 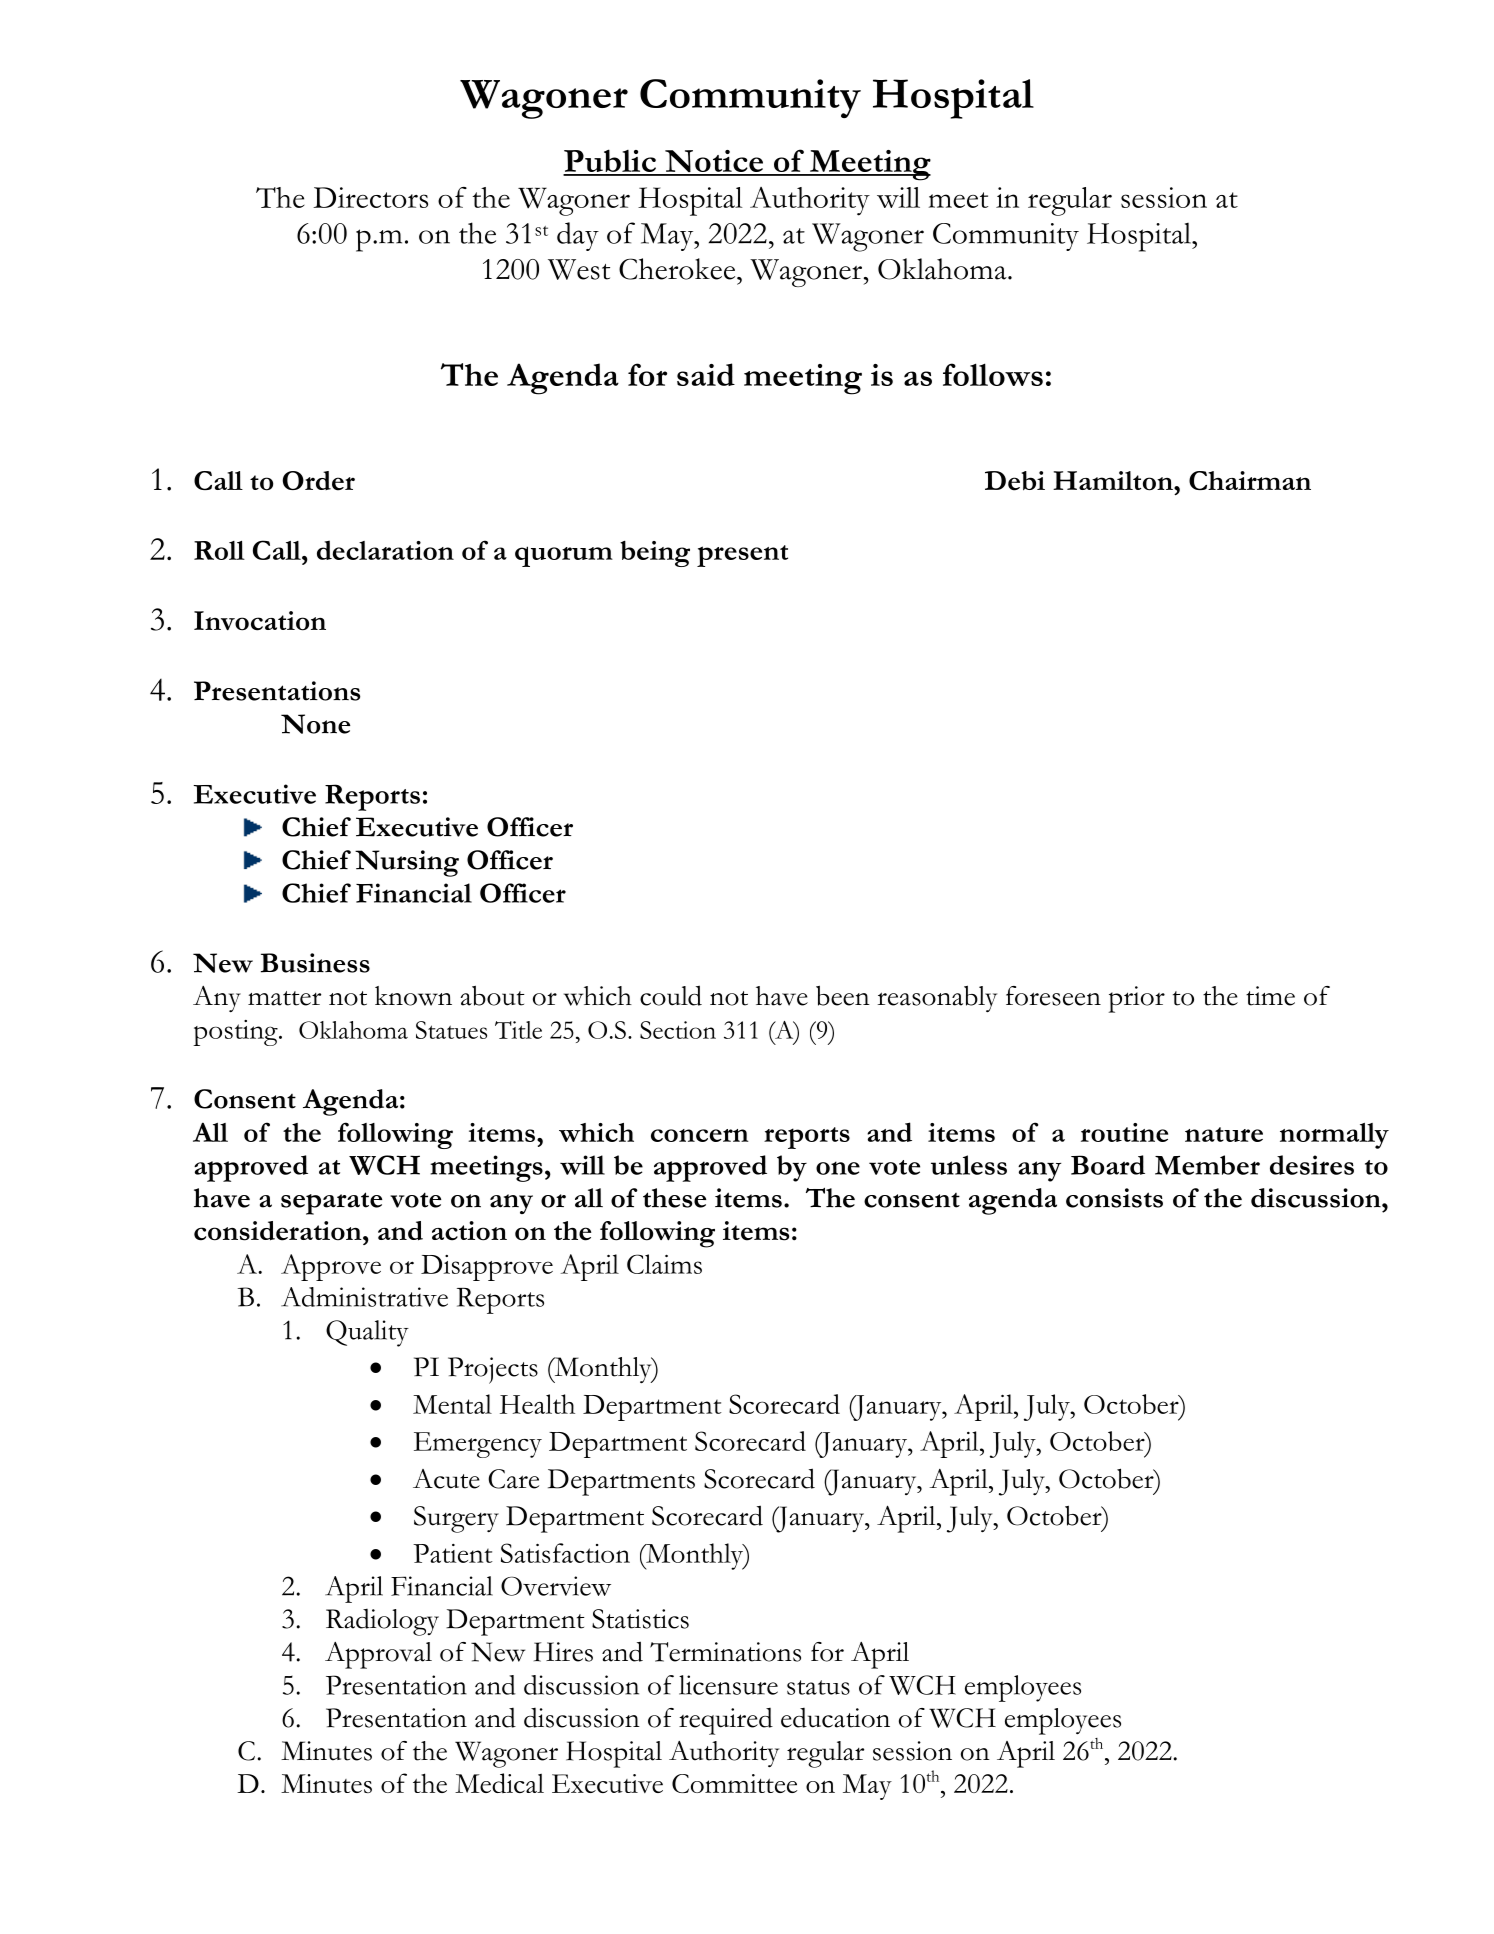 I want to click on Notice, so click(x=714, y=162).
